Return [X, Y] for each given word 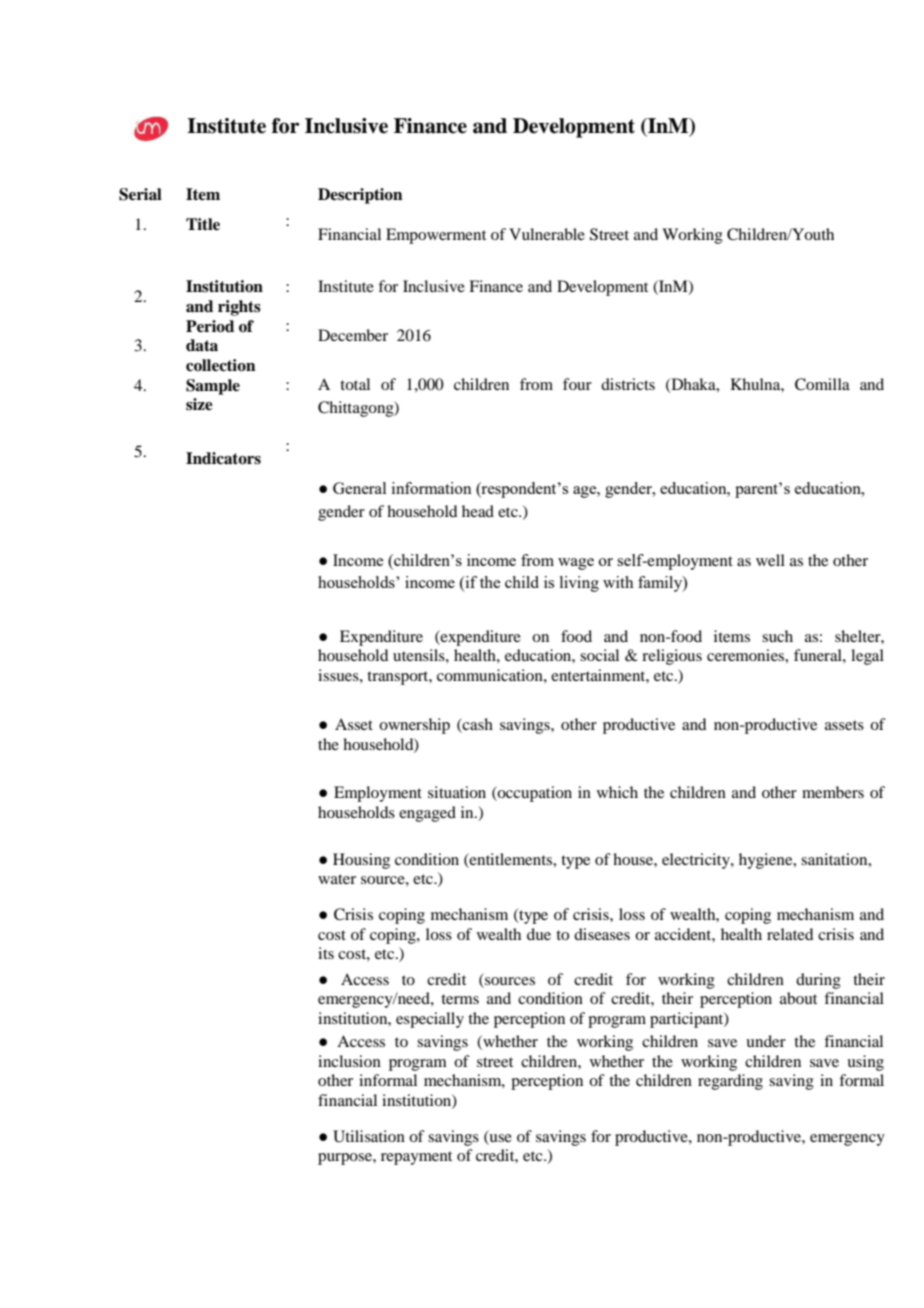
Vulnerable [547, 234]
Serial [140, 194]
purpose [346, 1159]
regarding [730, 1082]
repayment [416, 1158]
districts [628, 384]
